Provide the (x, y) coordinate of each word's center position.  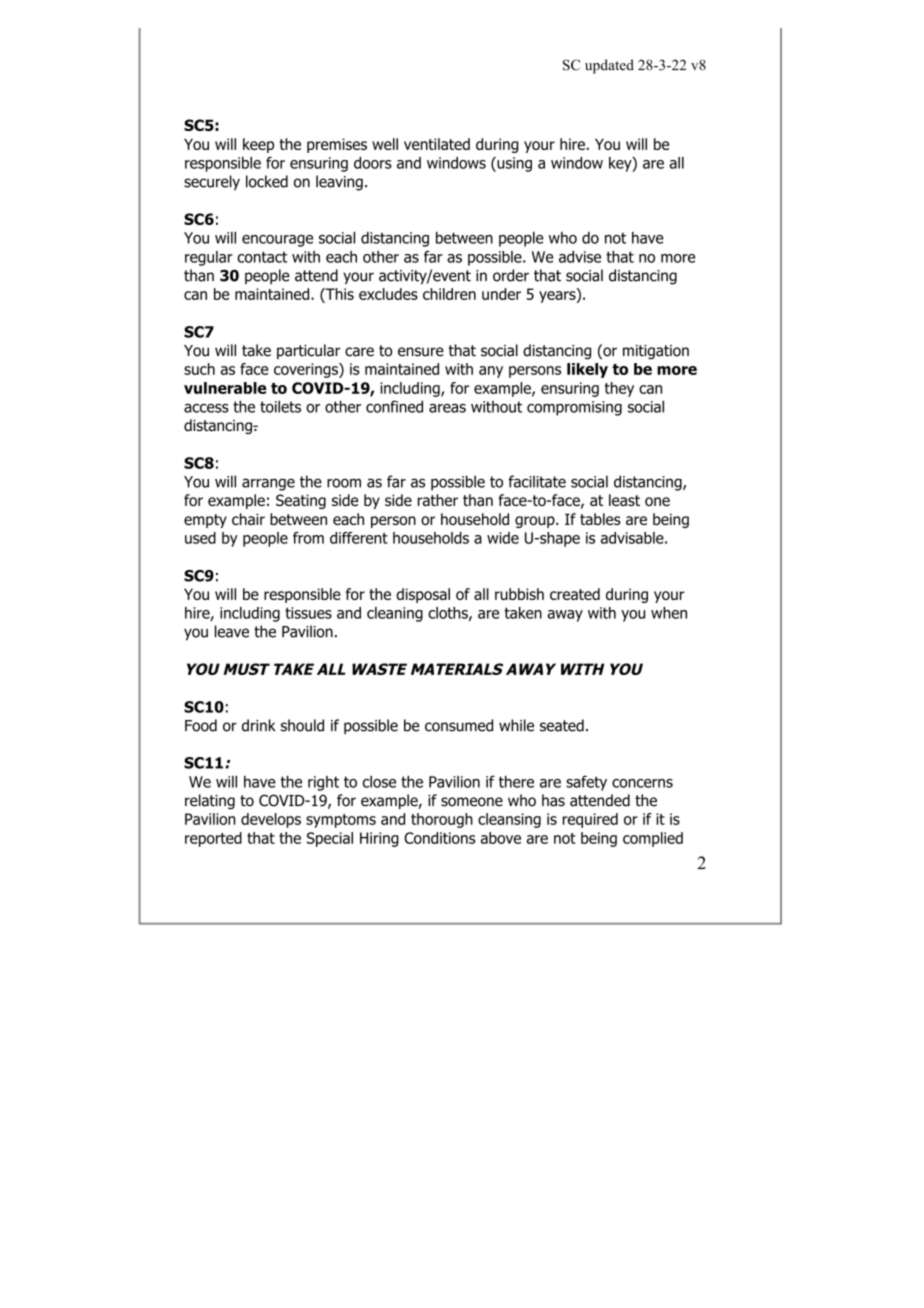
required (590, 820)
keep (258, 145)
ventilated (437, 144)
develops (271, 820)
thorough (442, 820)
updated (609, 66)
